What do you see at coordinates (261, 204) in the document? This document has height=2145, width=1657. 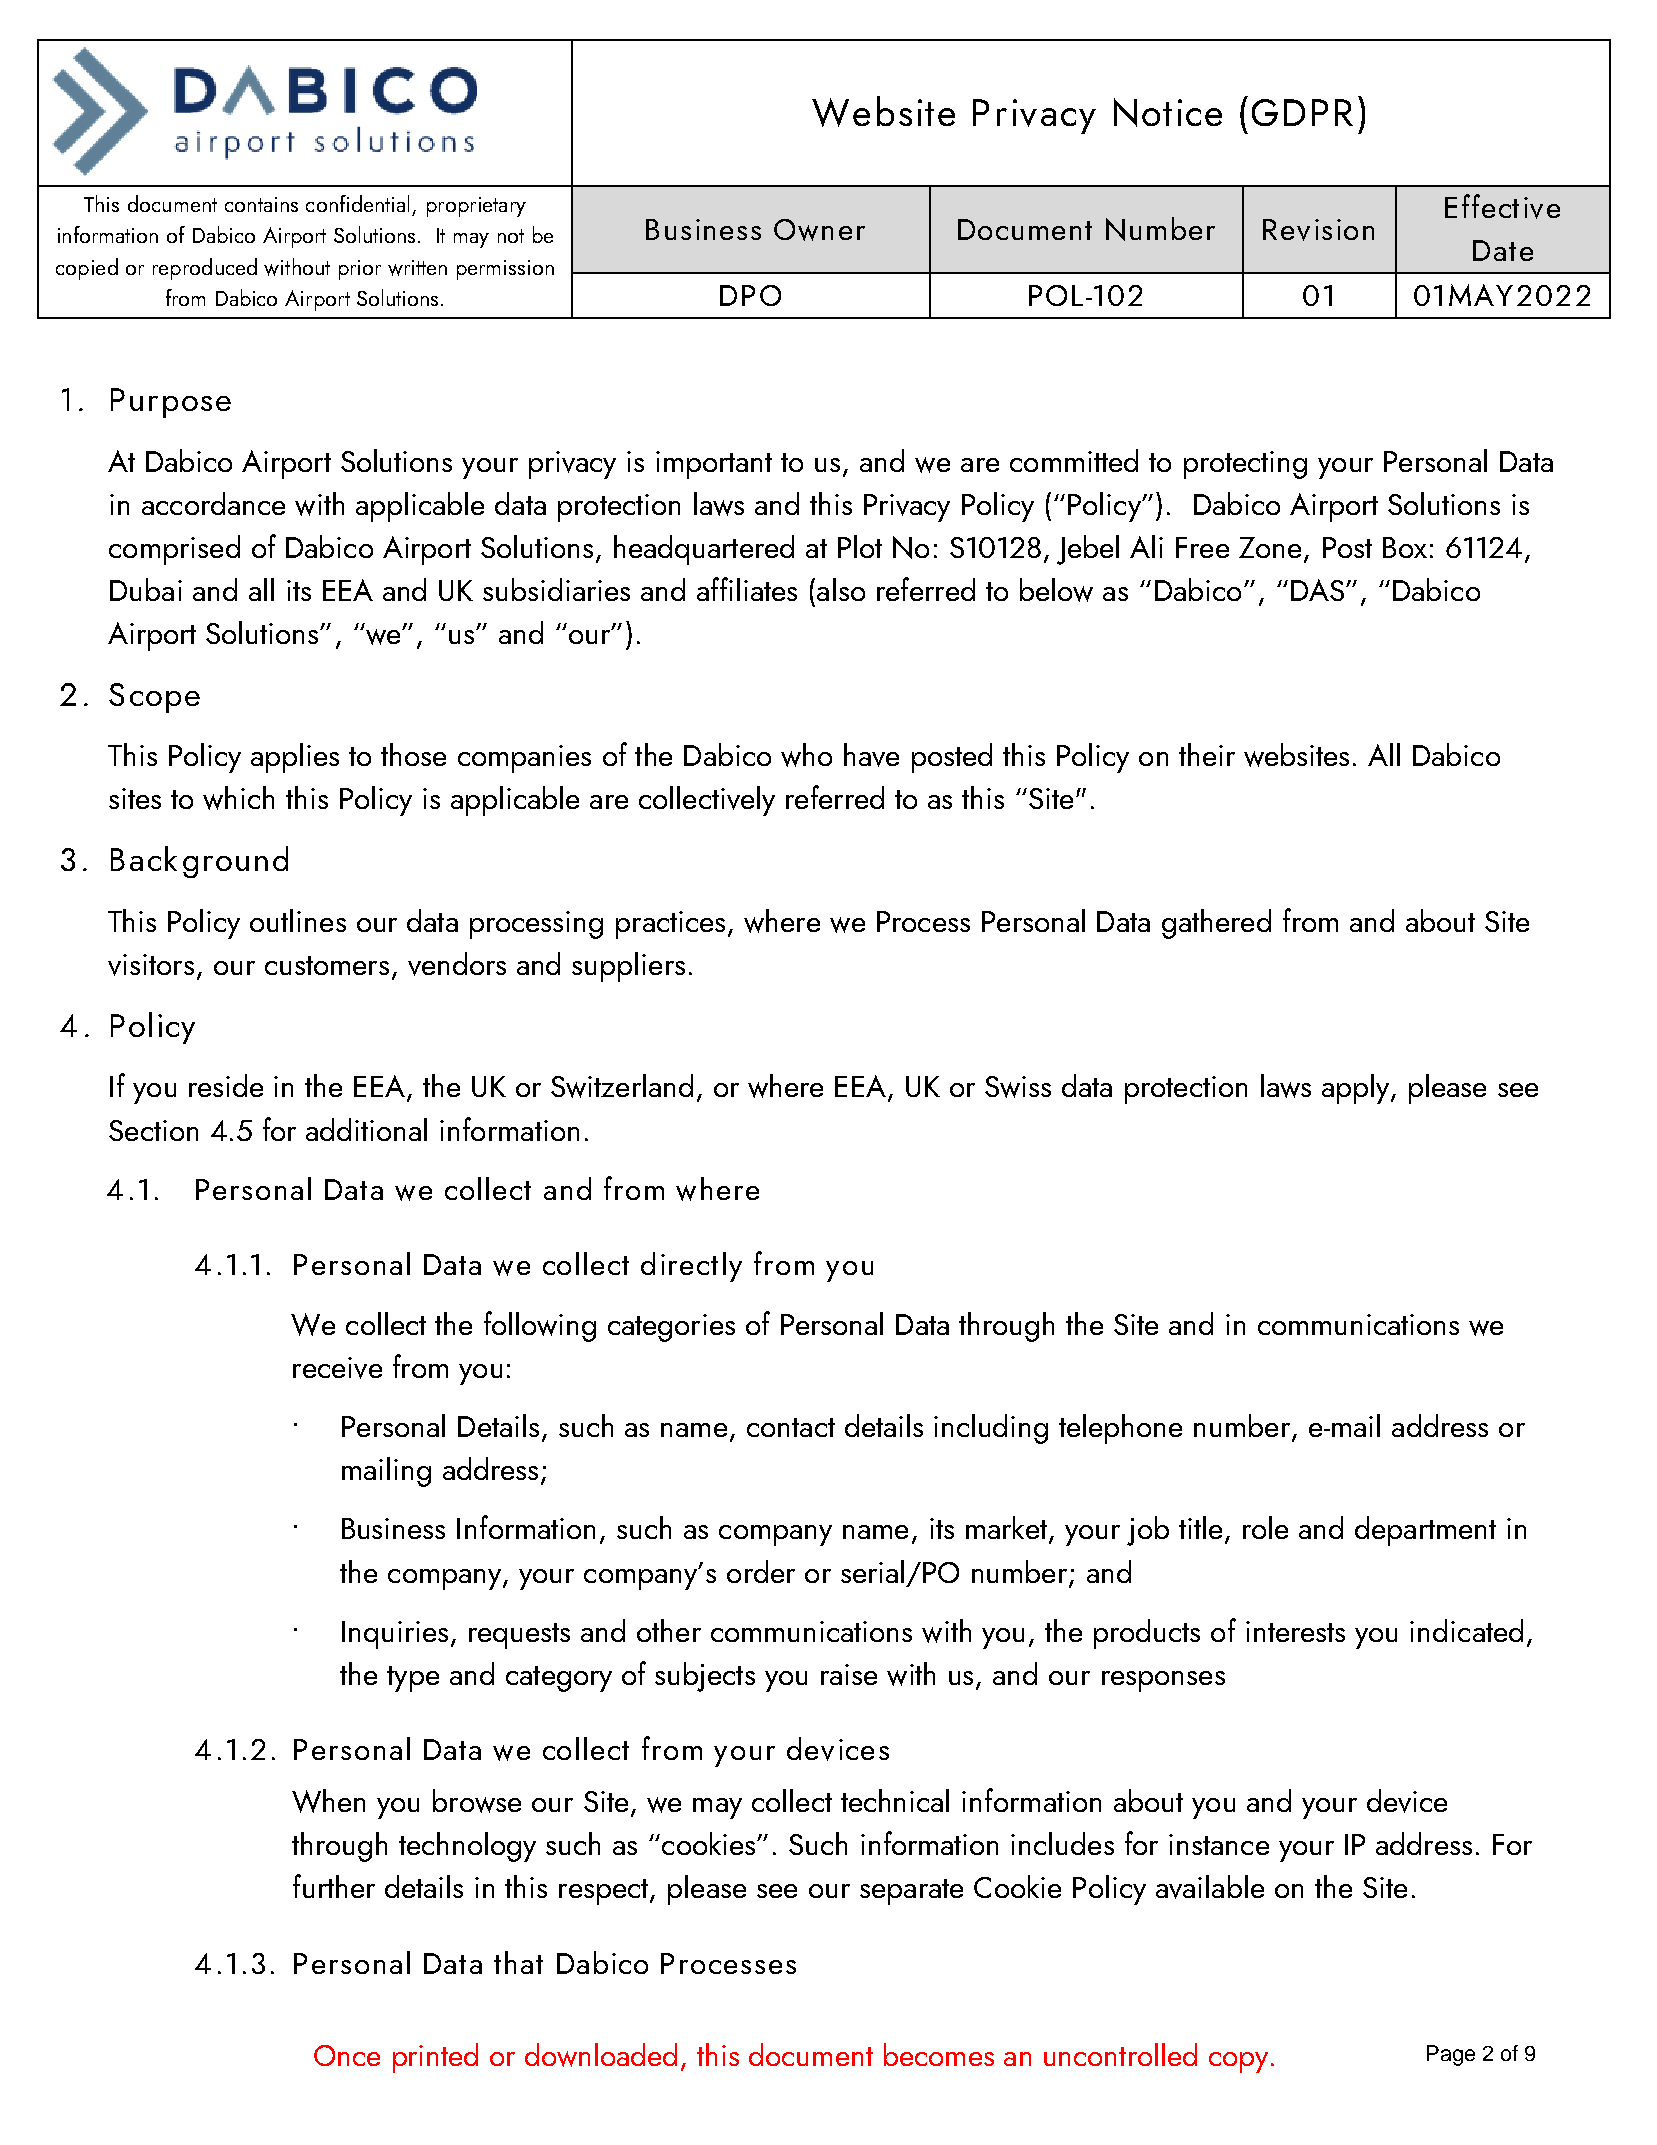 I see `contains` at bounding box center [261, 204].
